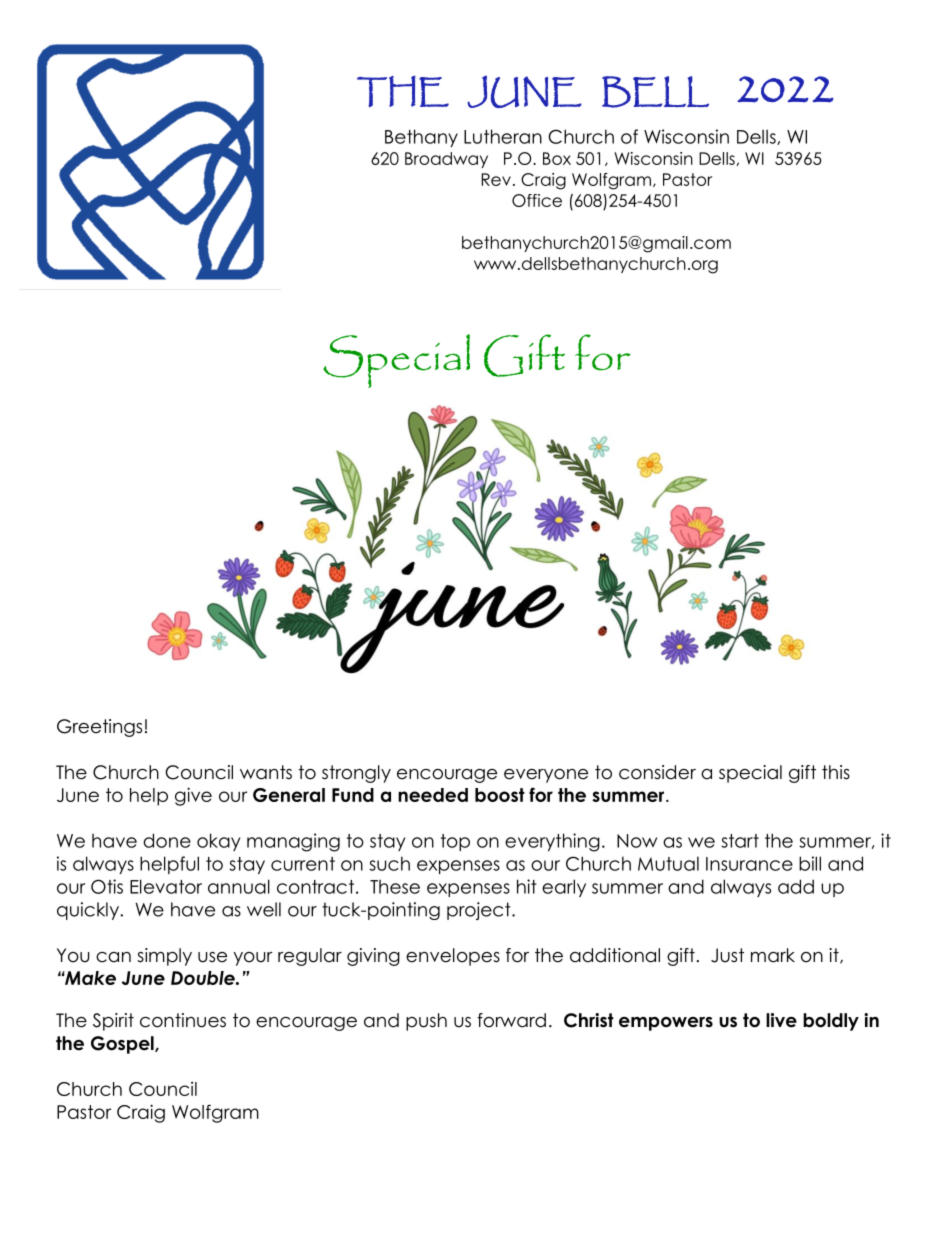 This screenshot has height=1233, width=952. I want to click on continues, so click(183, 1020).
